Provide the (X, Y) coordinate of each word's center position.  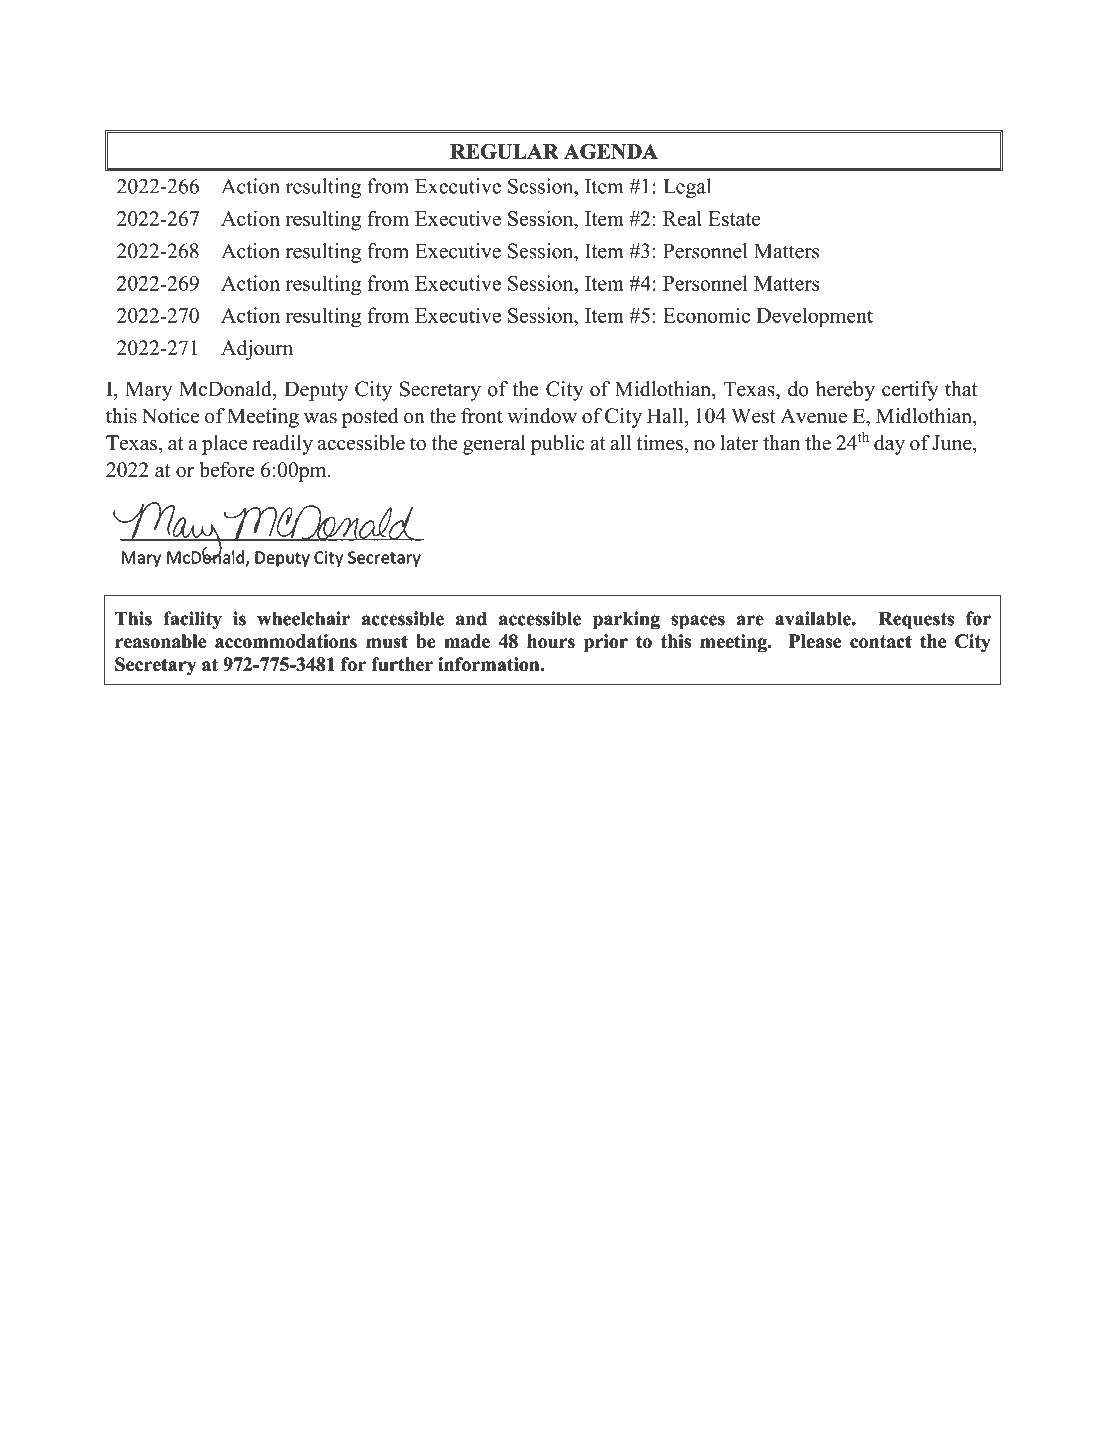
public (558, 445)
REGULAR (504, 151)
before (226, 470)
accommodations (286, 641)
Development (814, 317)
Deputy (316, 391)
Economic (706, 315)
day (889, 445)
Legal (687, 188)
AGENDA (611, 151)
